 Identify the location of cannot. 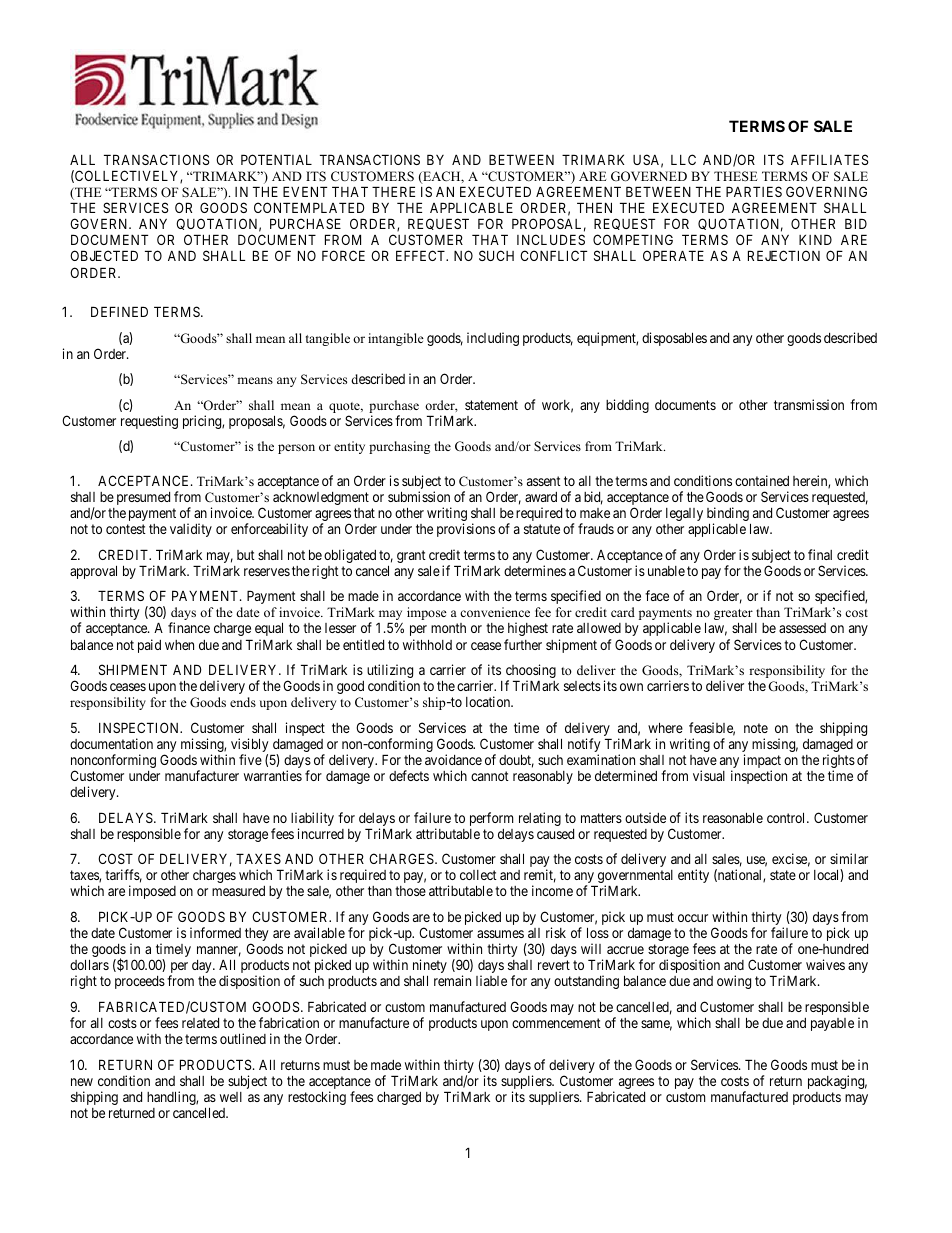
(490, 776).
